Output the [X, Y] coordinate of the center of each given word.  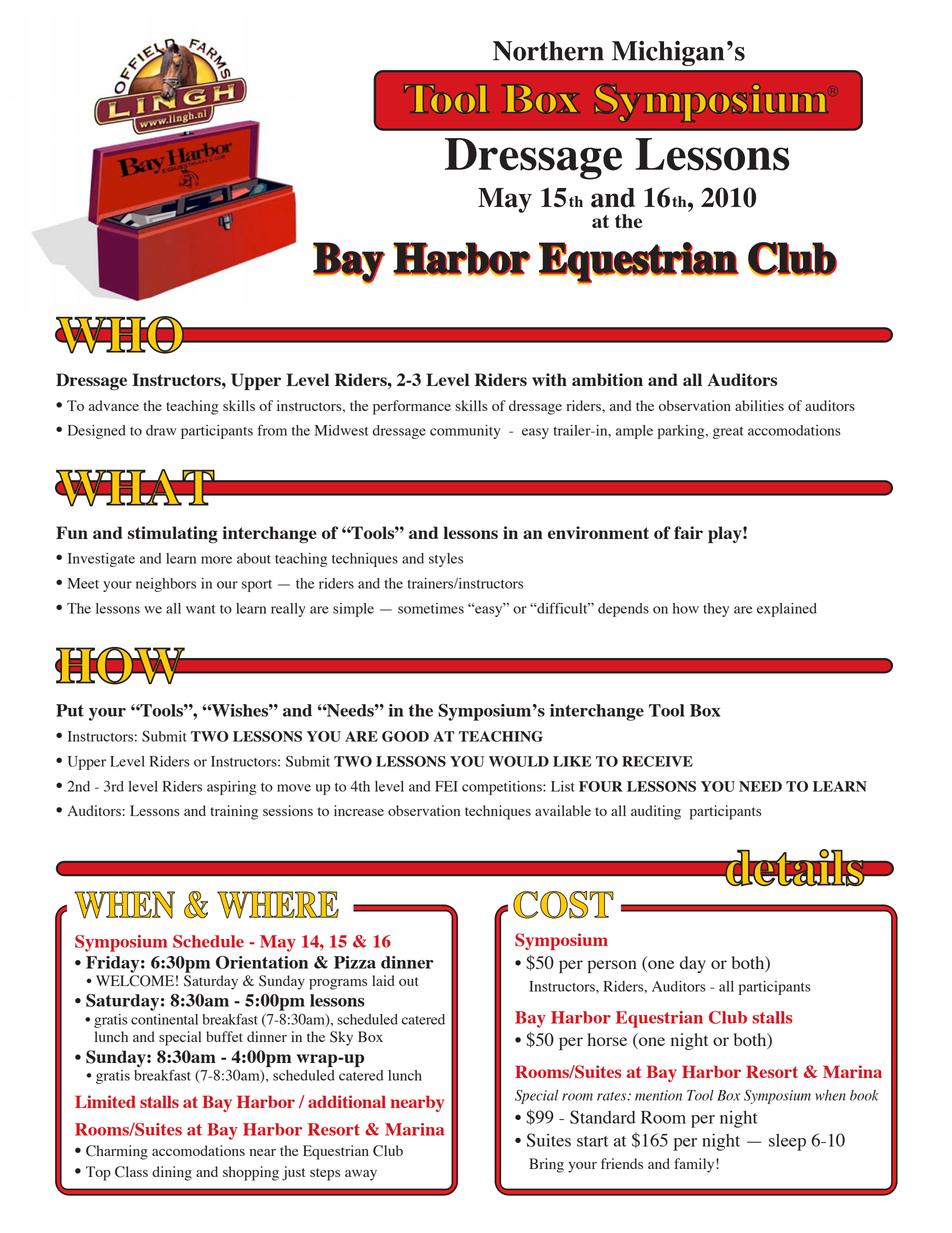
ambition [607, 379]
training [234, 812]
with [549, 379]
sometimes [431, 608]
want [200, 609]
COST [563, 905]
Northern [548, 51]
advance [114, 405]
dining [172, 1173]
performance [412, 407]
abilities [759, 405]
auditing [656, 812]
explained [787, 610]
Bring [546, 1165]
